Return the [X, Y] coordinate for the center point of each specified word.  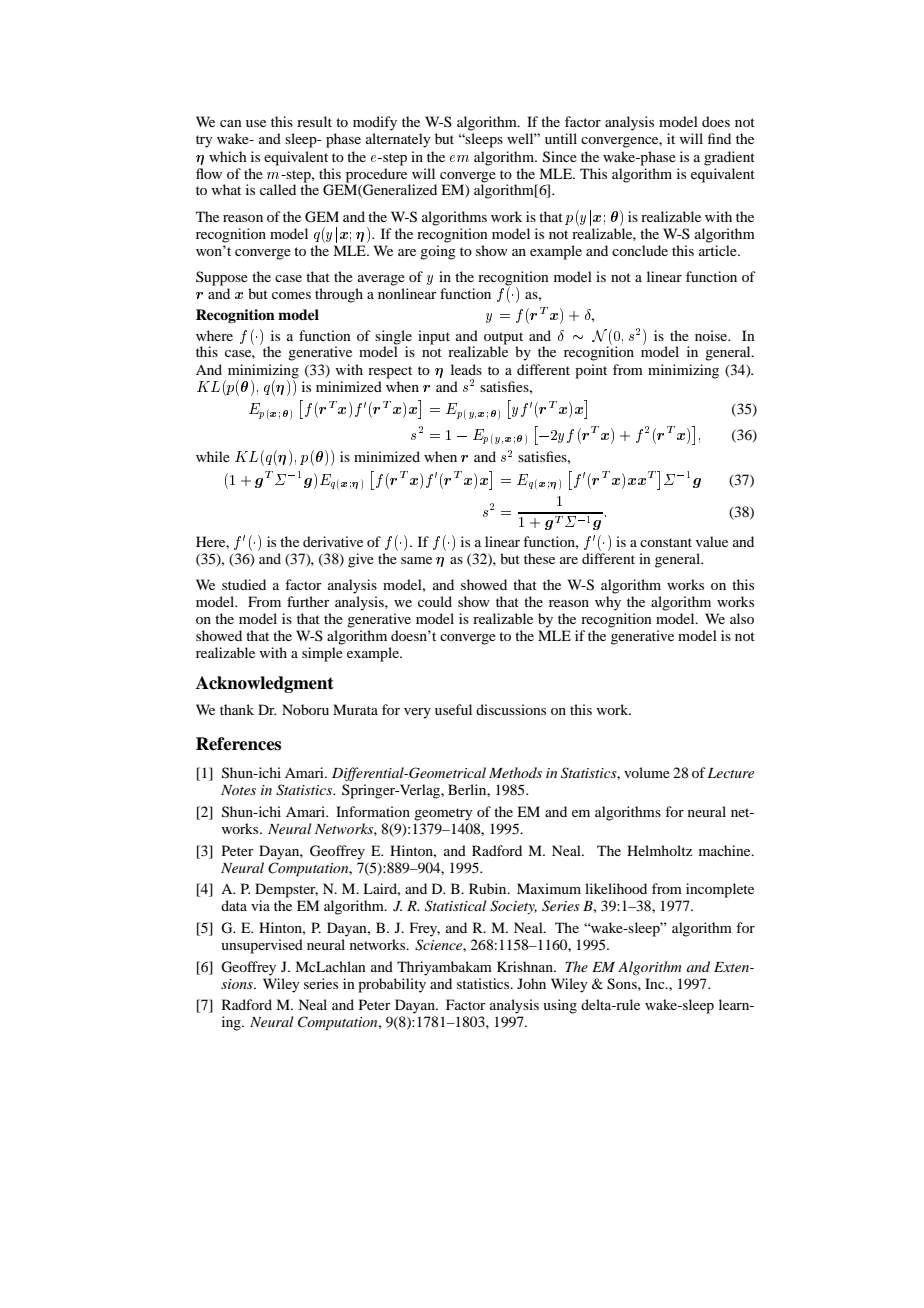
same [416, 560]
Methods [515, 772]
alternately [398, 140]
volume [647, 772]
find [719, 138]
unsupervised [262, 946]
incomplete [720, 890]
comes [291, 295]
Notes [238, 790]
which [228, 156]
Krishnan [526, 966]
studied [244, 584]
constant [666, 542]
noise [712, 335]
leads [466, 369]
